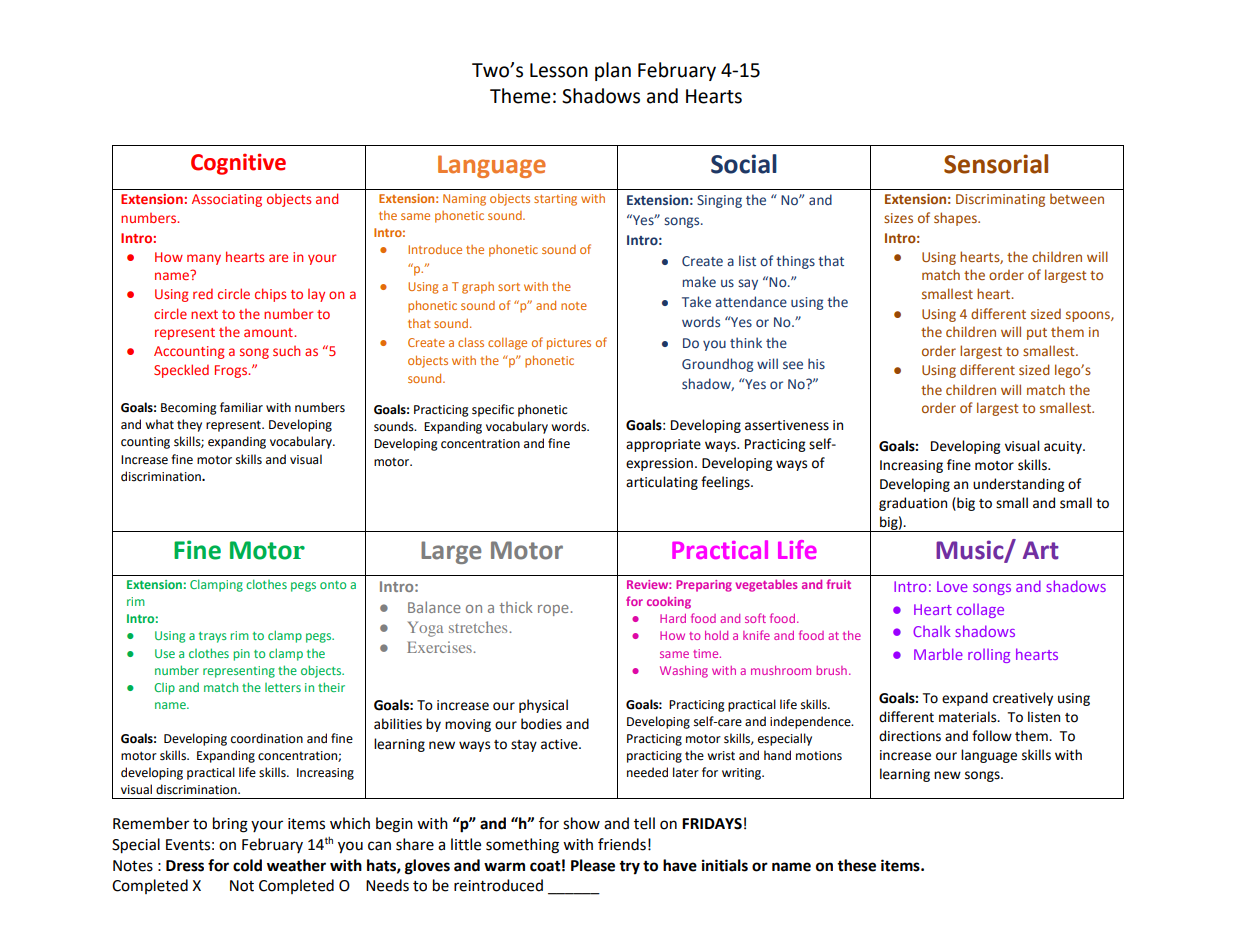 The height and width of the image is (952, 1233). I want to click on cold, so click(247, 865).
